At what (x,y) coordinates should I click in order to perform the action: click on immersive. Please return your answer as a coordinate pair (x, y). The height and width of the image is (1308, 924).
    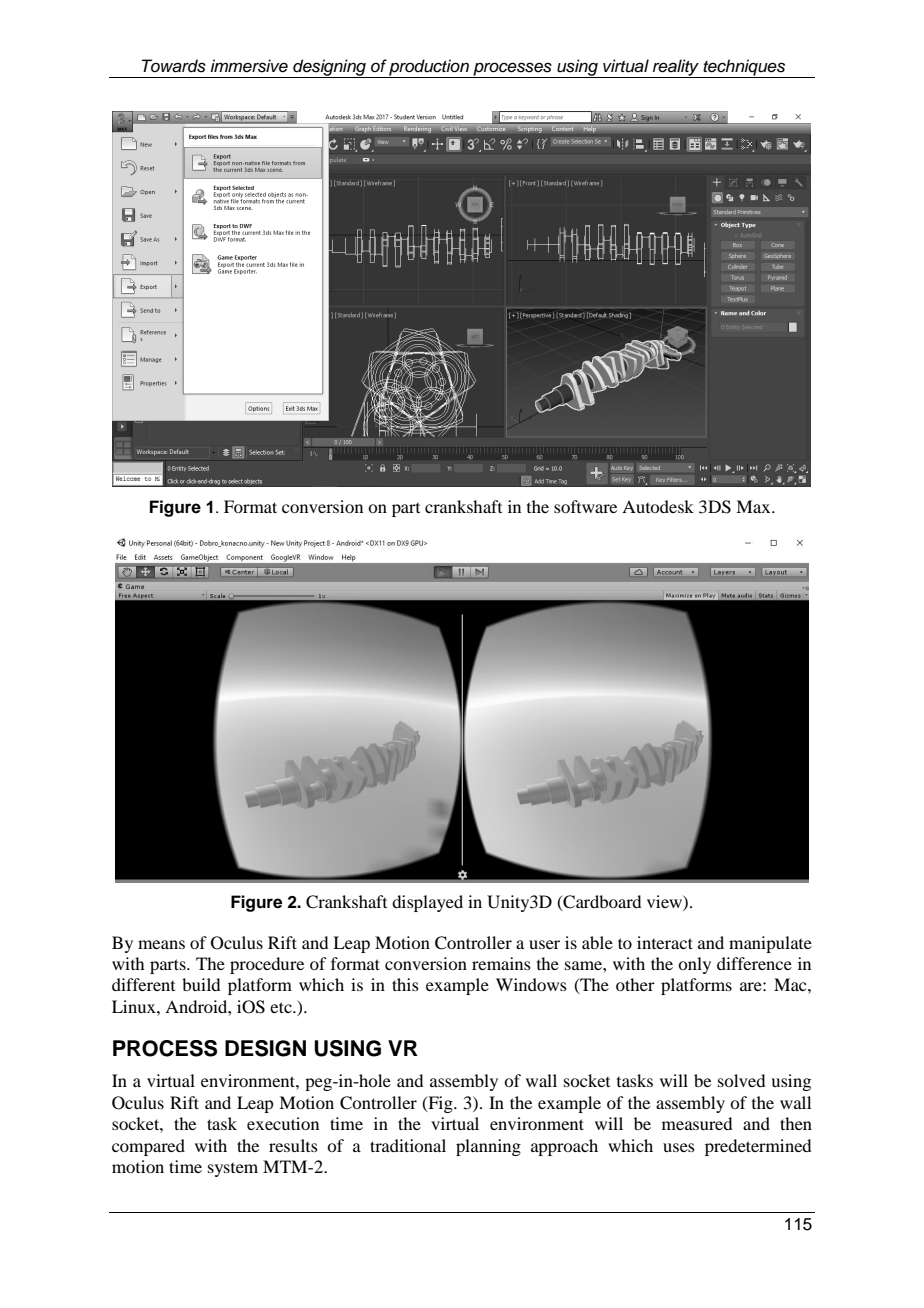
    Looking at the image, I should click on (249, 66).
